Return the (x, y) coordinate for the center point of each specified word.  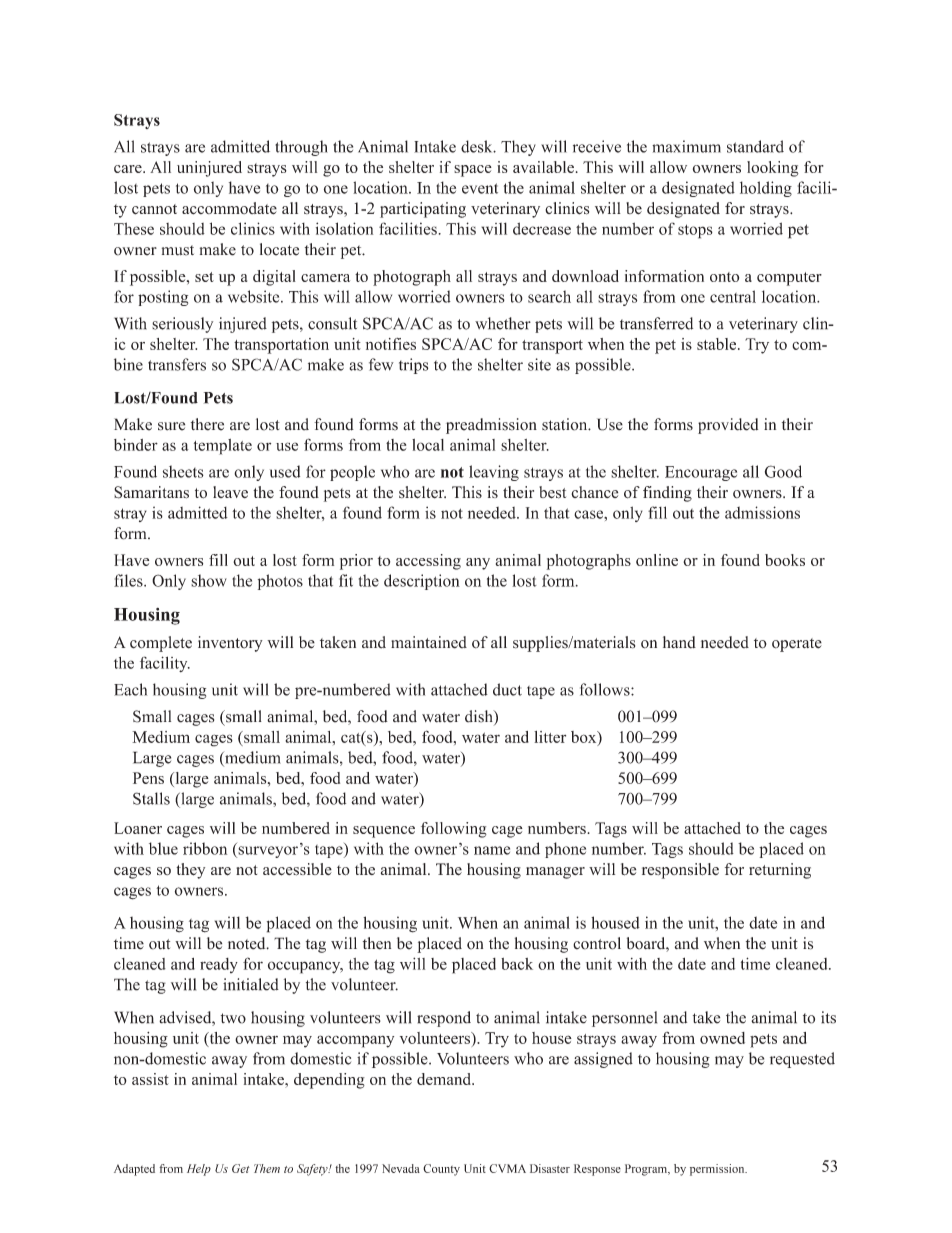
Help (199, 1170)
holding (766, 189)
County (441, 1170)
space (473, 171)
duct (507, 689)
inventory (230, 644)
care (129, 169)
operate (797, 645)
